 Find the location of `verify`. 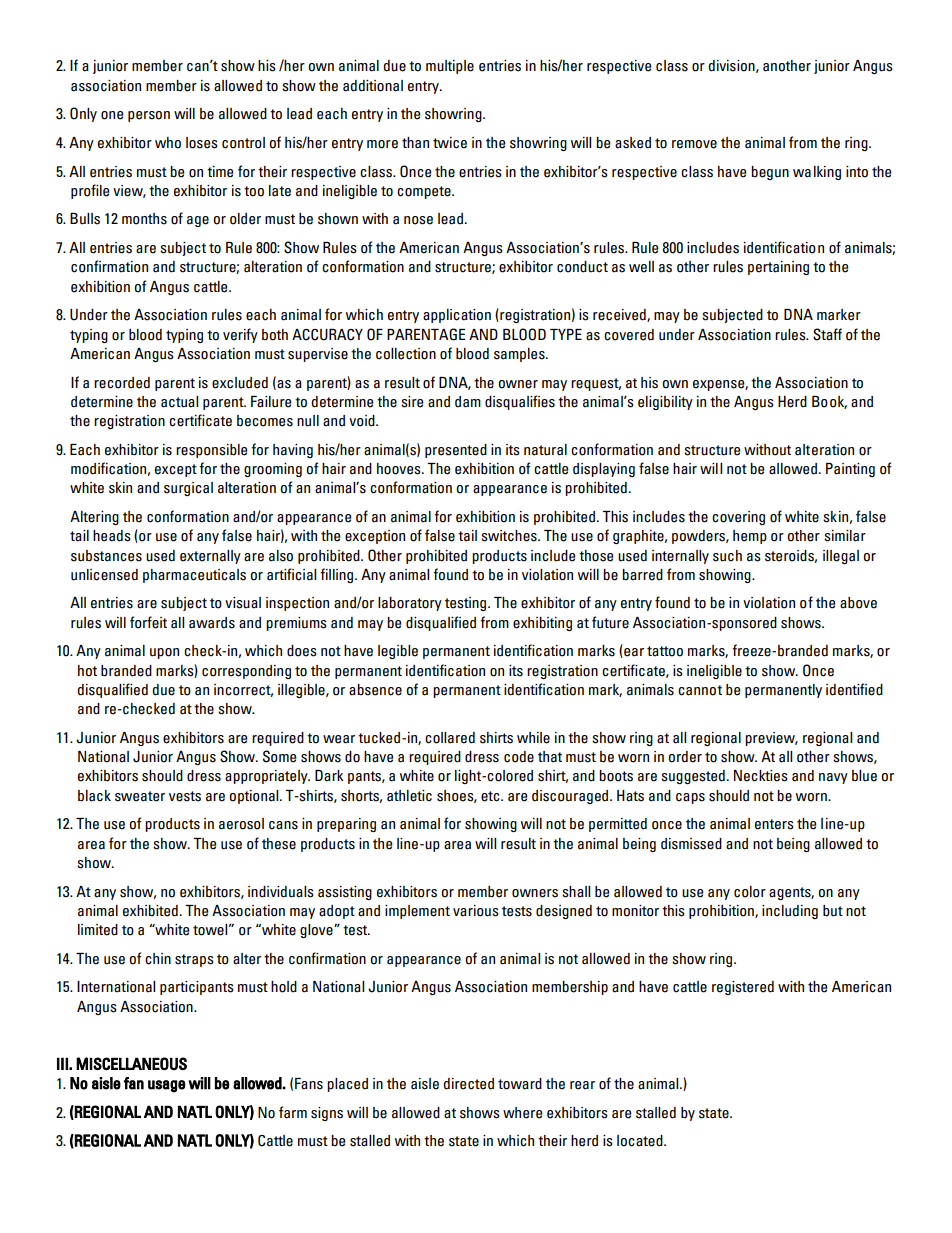

verify is located at coordinates (240, 335).
